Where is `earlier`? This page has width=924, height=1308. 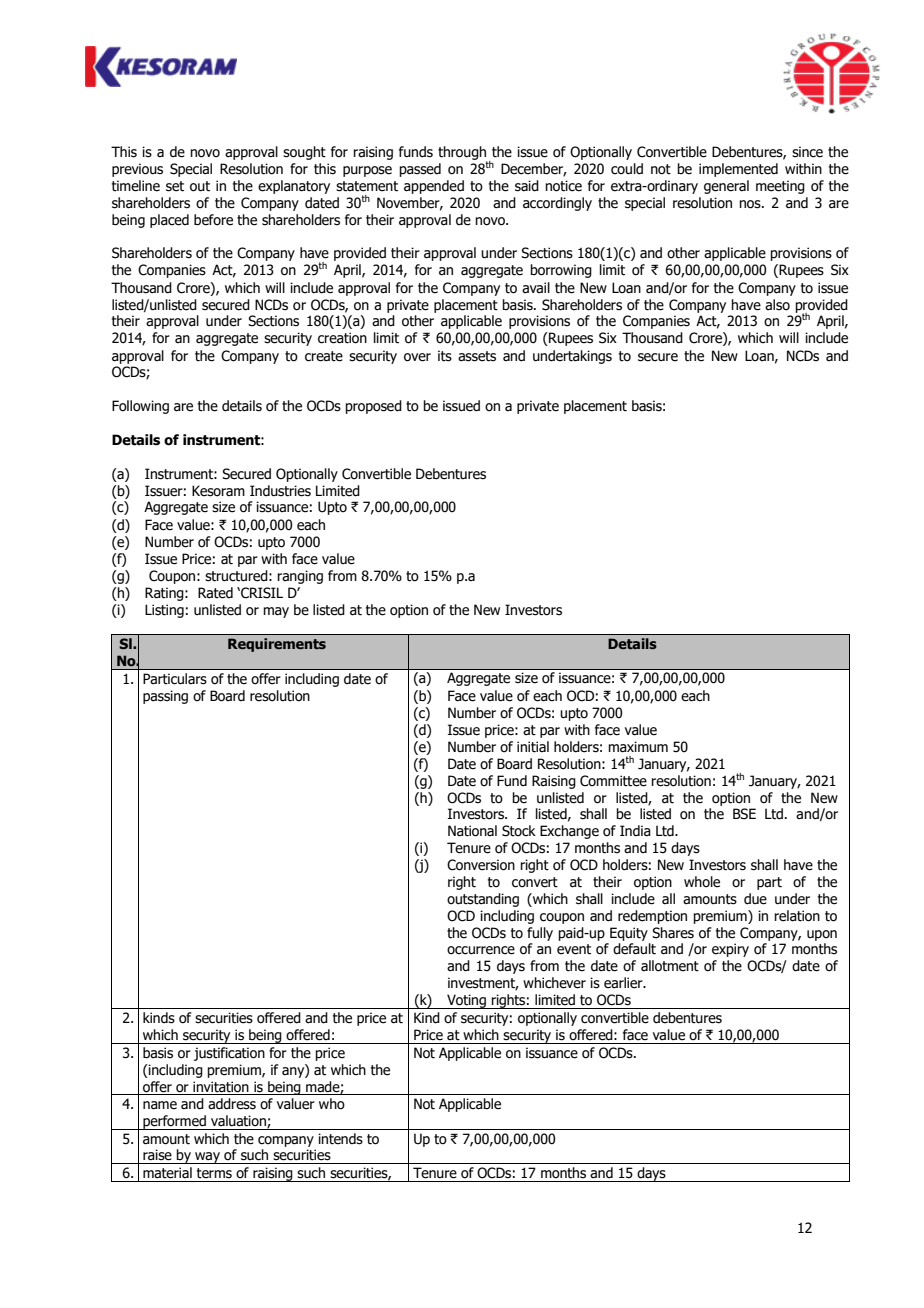
earlier is located at coordinates (624, 983).
